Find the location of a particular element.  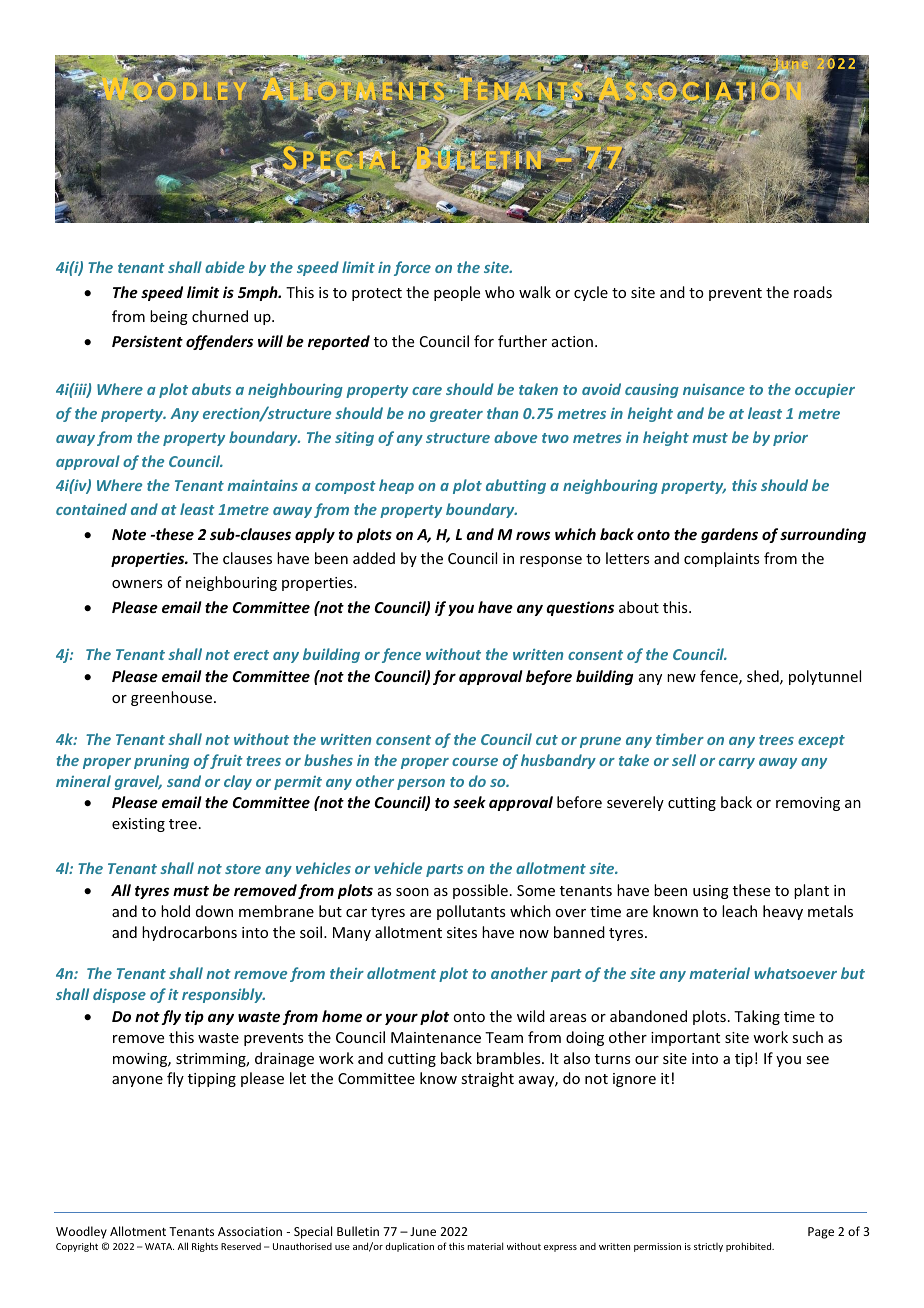

duplication is located at coordinates (409, 1247).
